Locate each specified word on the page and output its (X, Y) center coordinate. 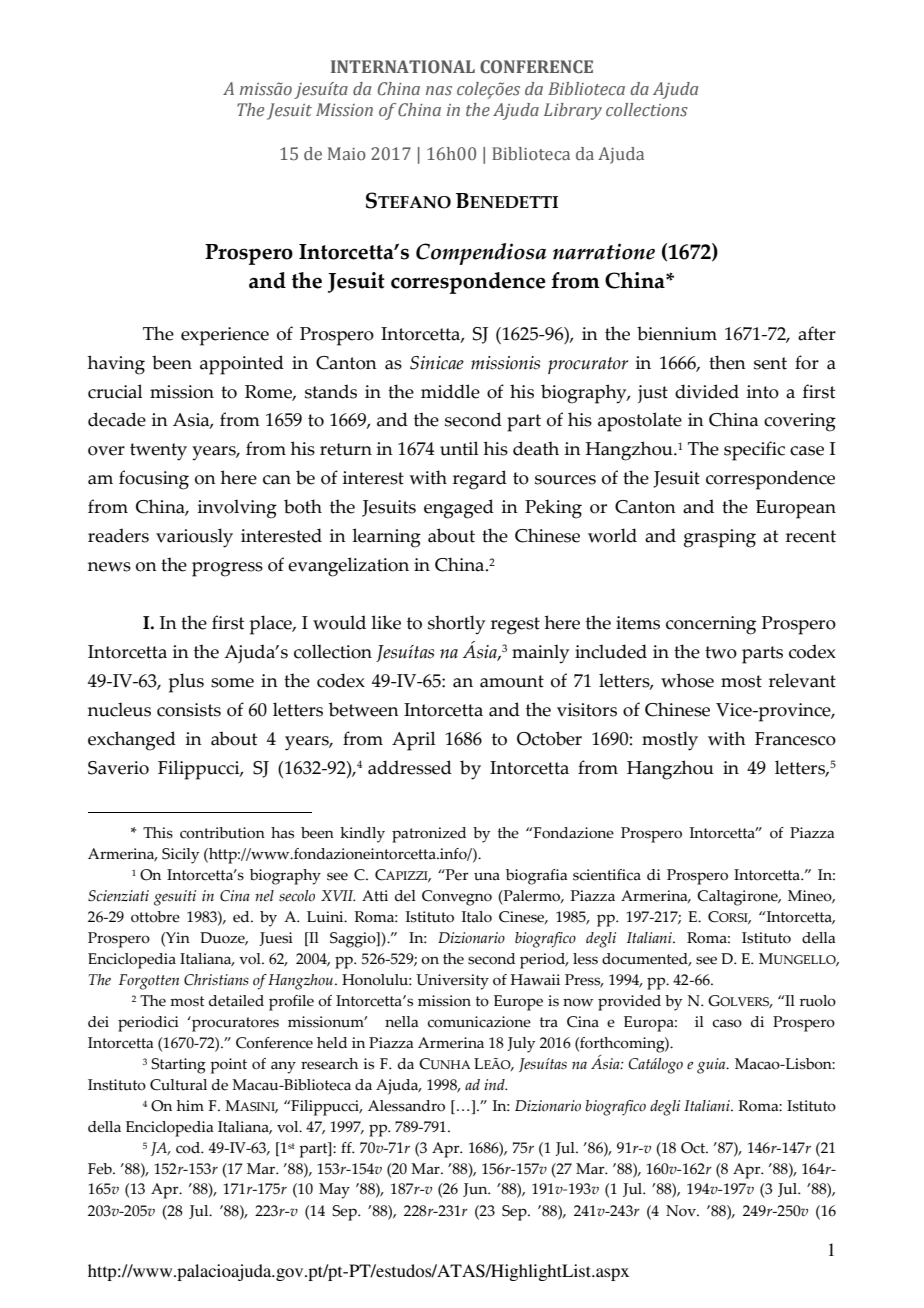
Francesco (795, 739)
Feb (101, 1169)
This (158, 833)
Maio (347, 153)
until (459, 448)
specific (754, 451)
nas (439, 91)
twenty (158, 452)
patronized (429, 835)
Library (573, 111)
